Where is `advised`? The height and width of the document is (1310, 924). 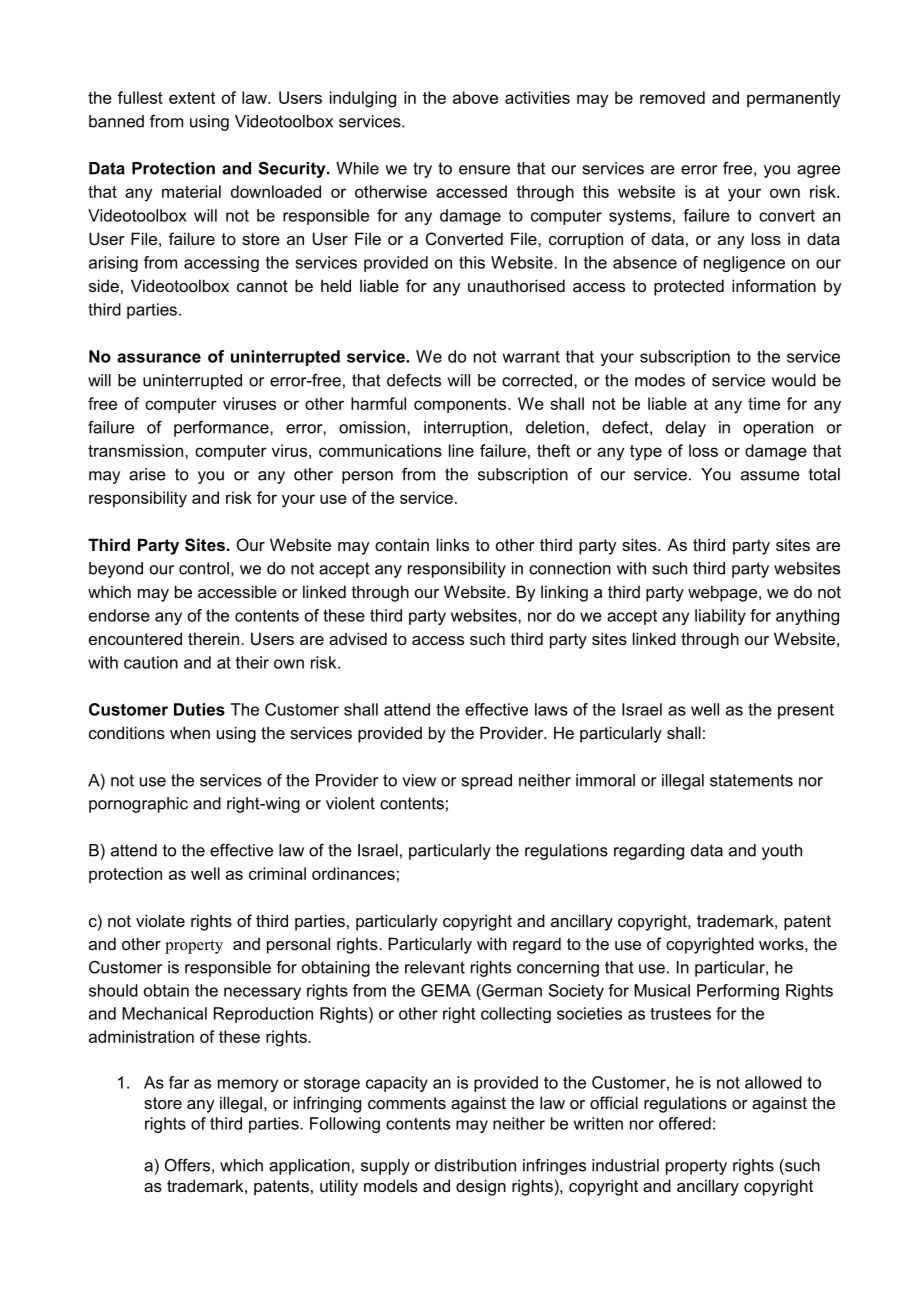 advised is located at coordinates (358, 638).
